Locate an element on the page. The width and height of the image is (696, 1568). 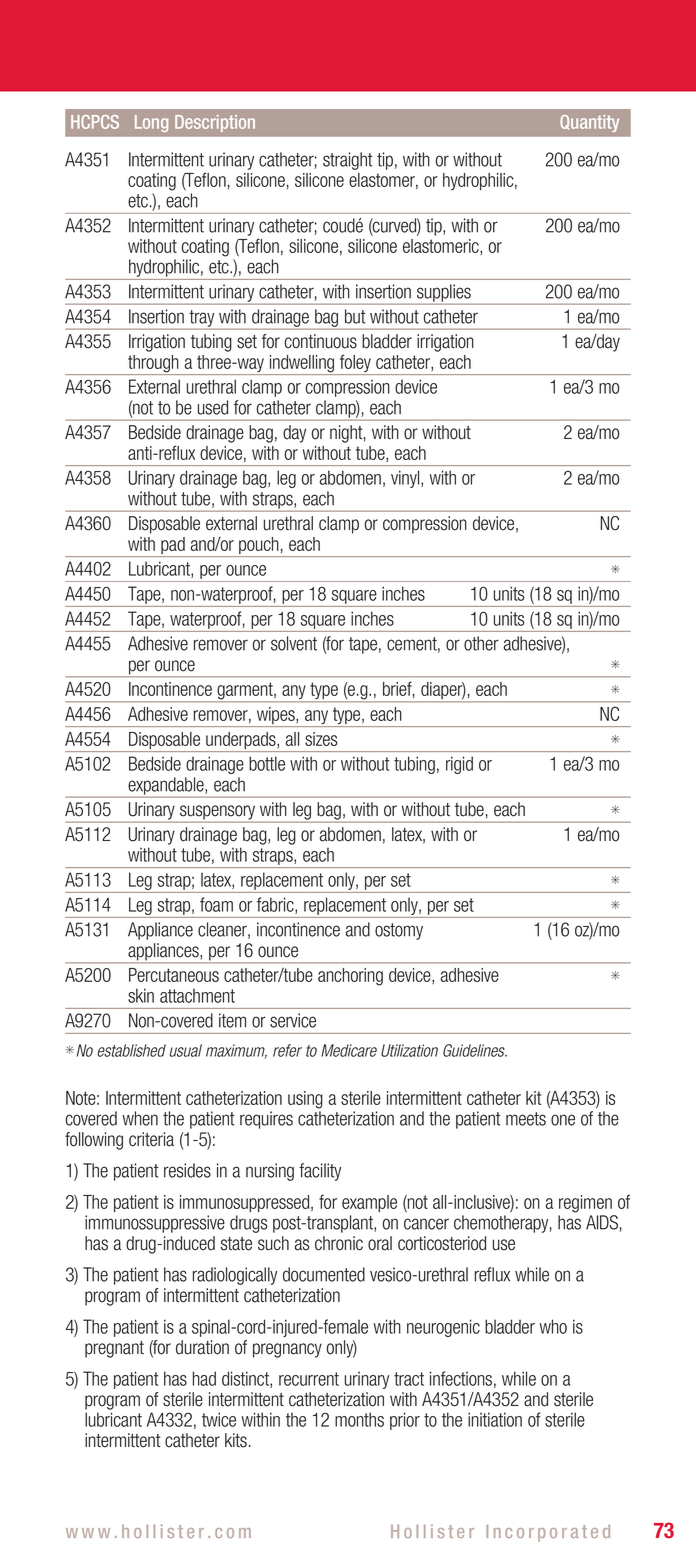
straight is located at coordinates (348, 161).
